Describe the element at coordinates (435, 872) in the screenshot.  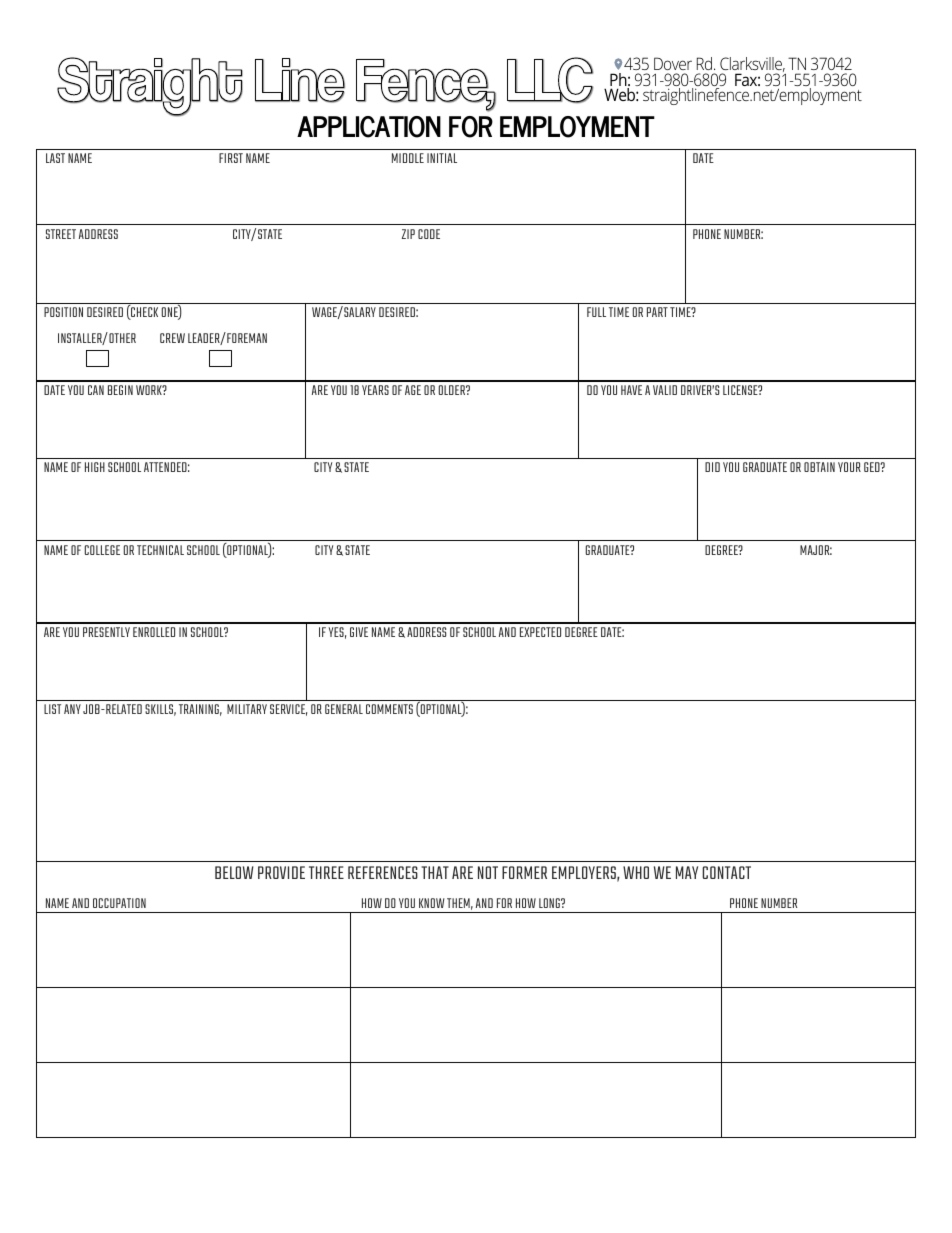
I see `THAT` at that location.
